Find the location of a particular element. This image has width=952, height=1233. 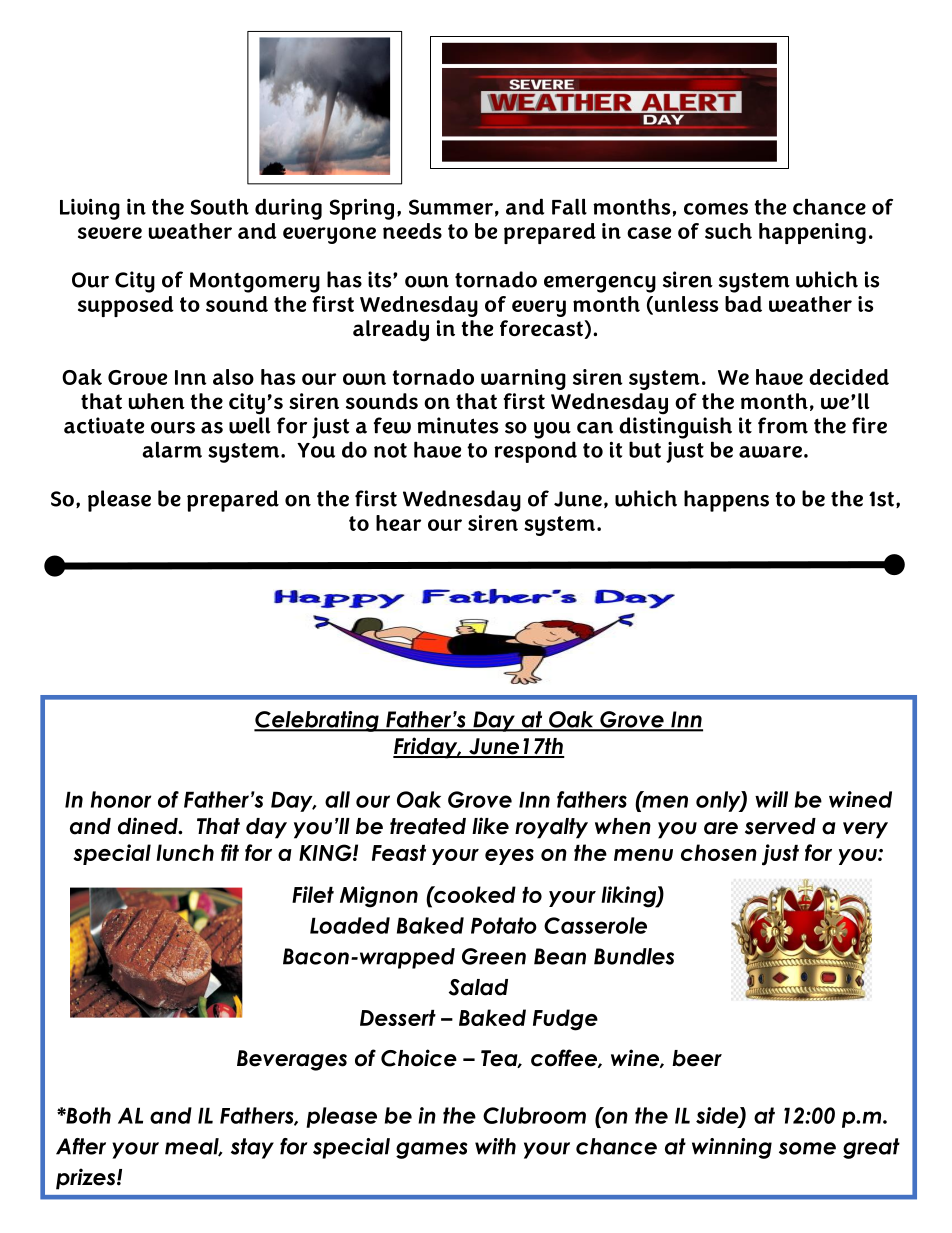

dined is located at coordinates (149, 826).
